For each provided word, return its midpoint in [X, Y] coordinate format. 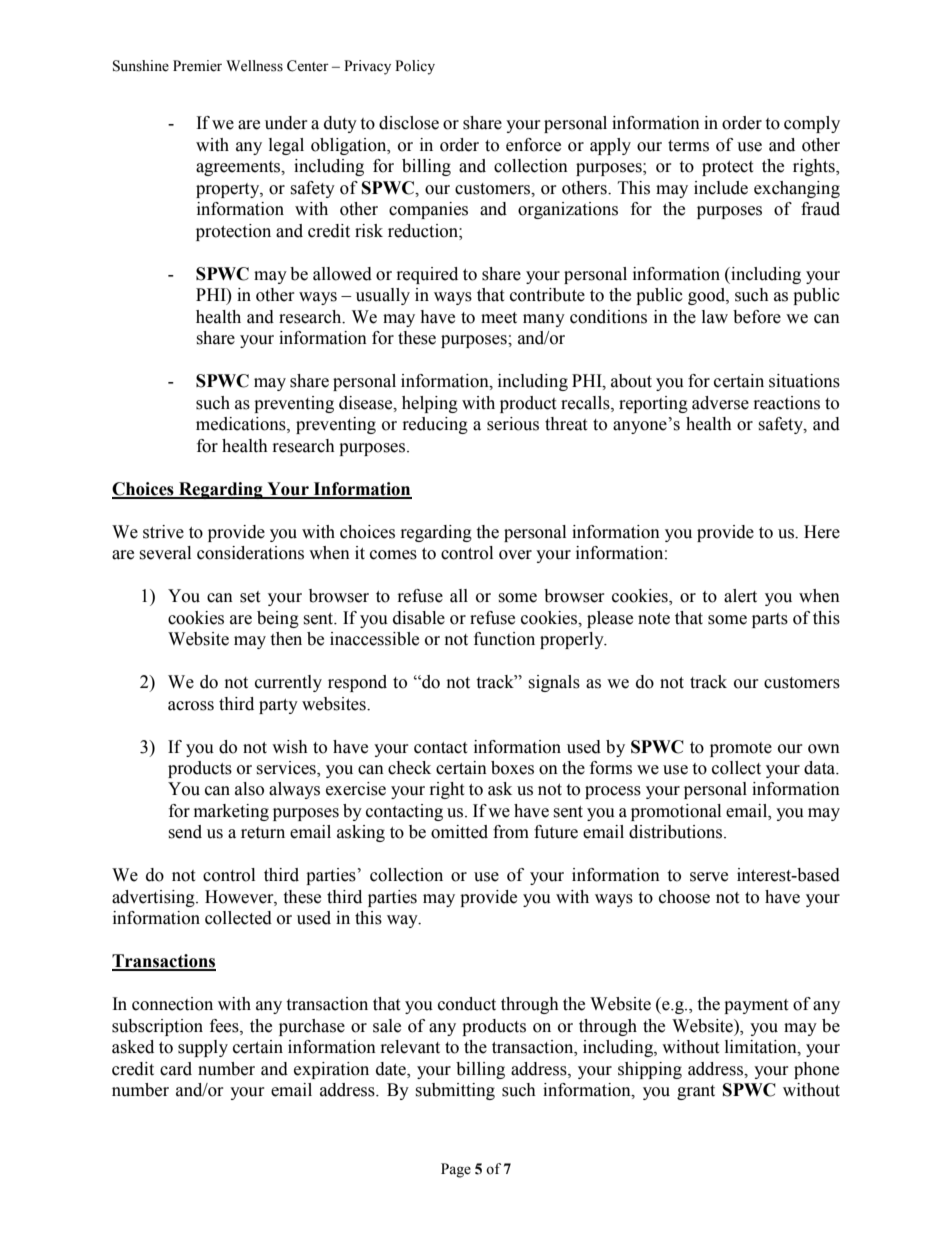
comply [812, 124]
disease [367, 403]
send [185, 832]
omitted [459, 832]
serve [709, 877]
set [250, 597]
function [504, 639]
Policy [415, 67]
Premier [197, 66]
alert [740, 596]
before [757, 317]
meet [499, 318]
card [176, 1069]
